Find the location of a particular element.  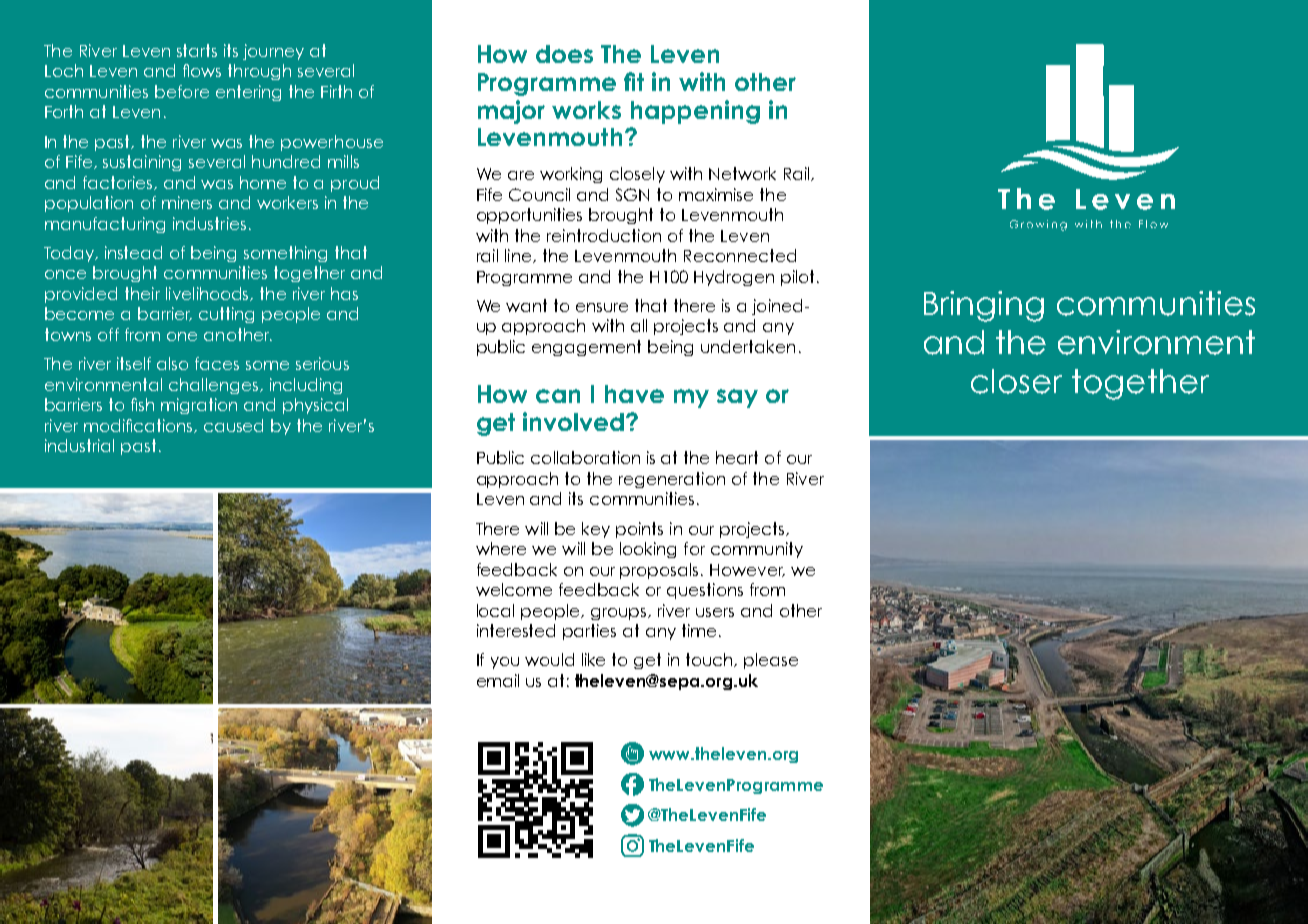

industrial is located at coordinates (79, 445).
